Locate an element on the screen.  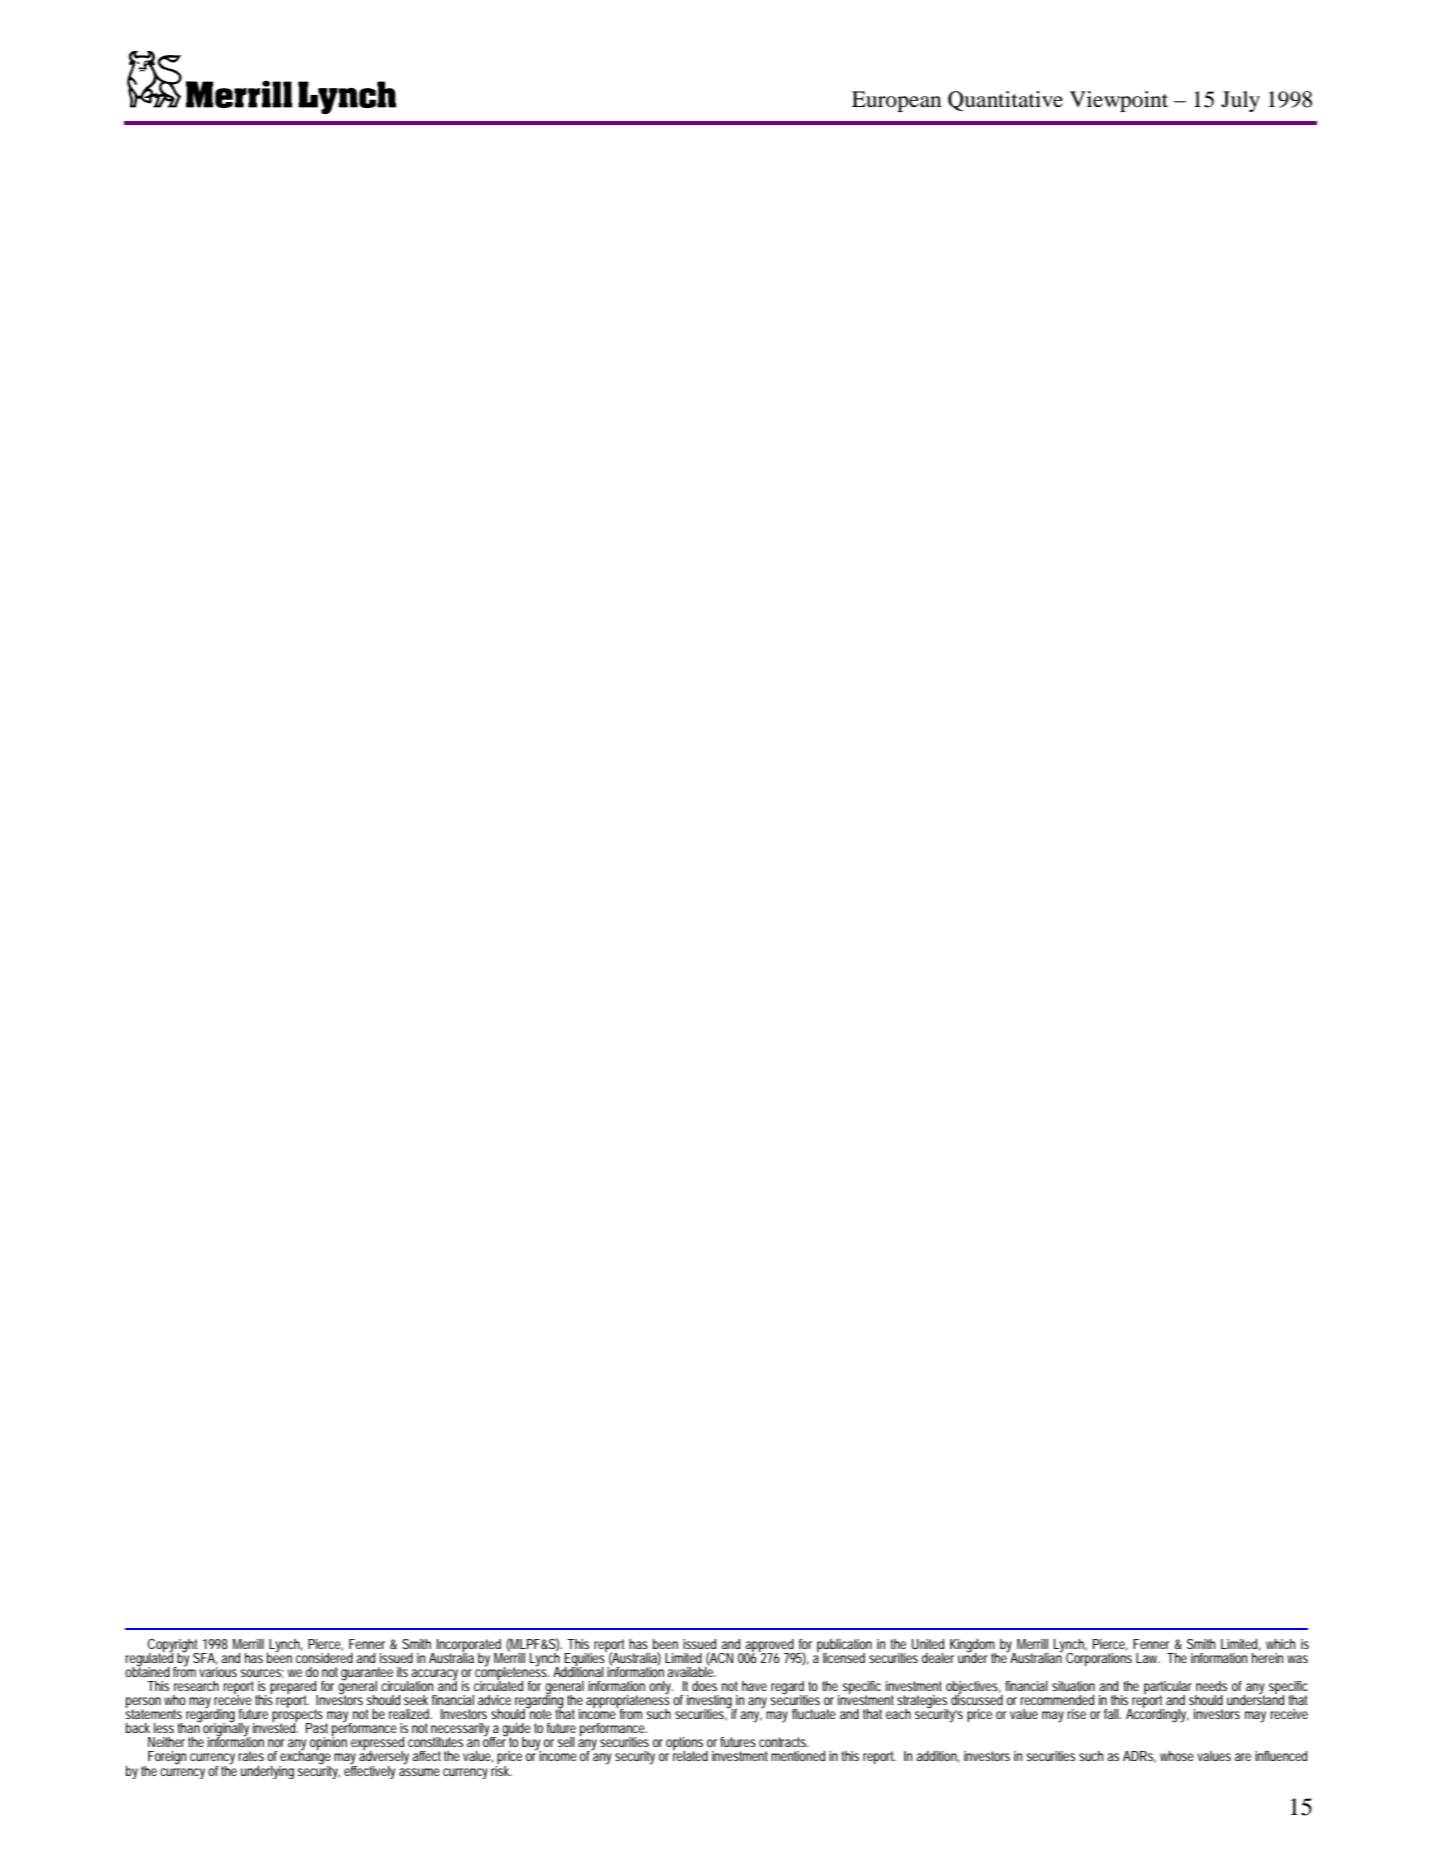
have is located at coordinates (754, 1686).
